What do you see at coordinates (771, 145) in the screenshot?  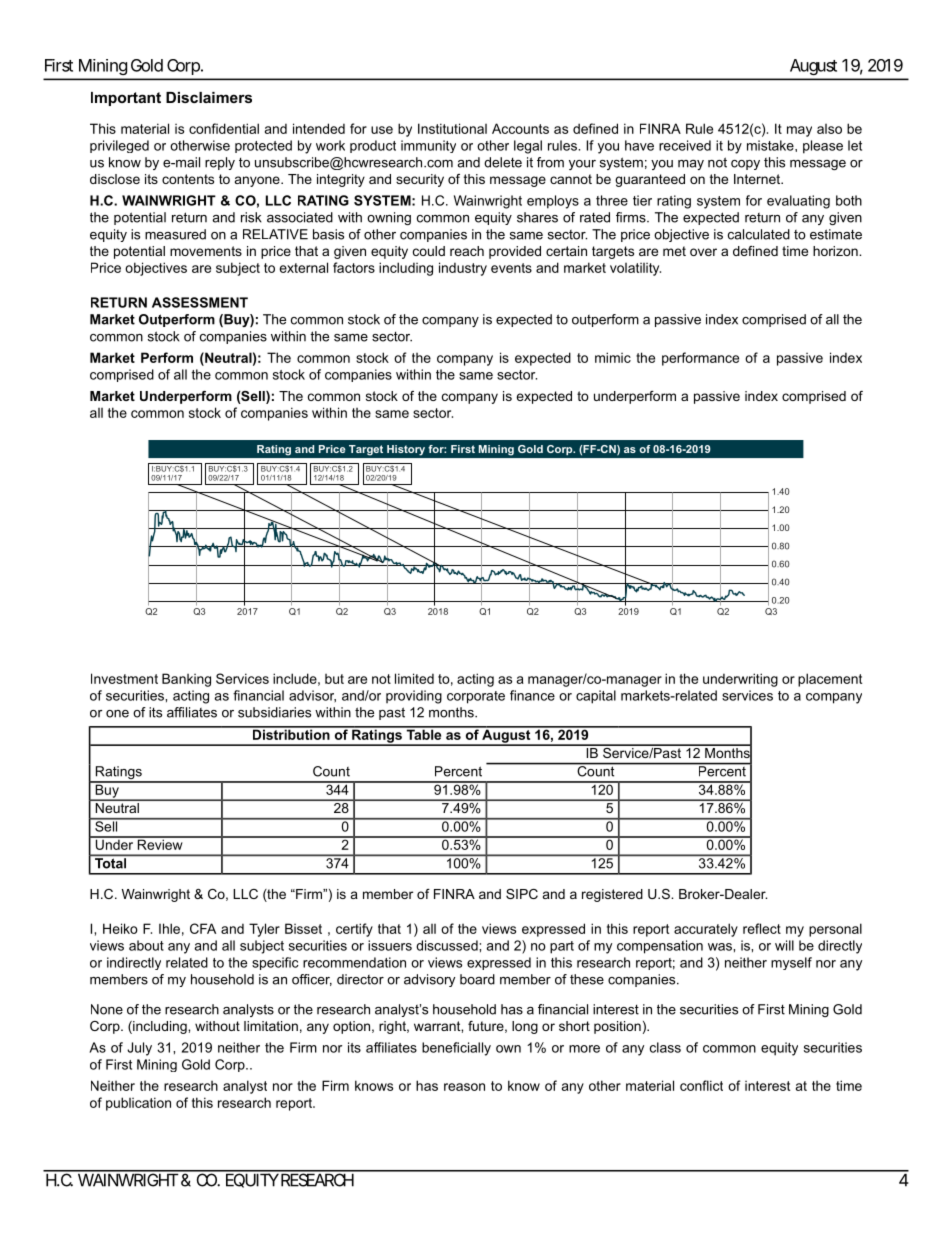 I see `mistake` at bounding box center [771, 145].
